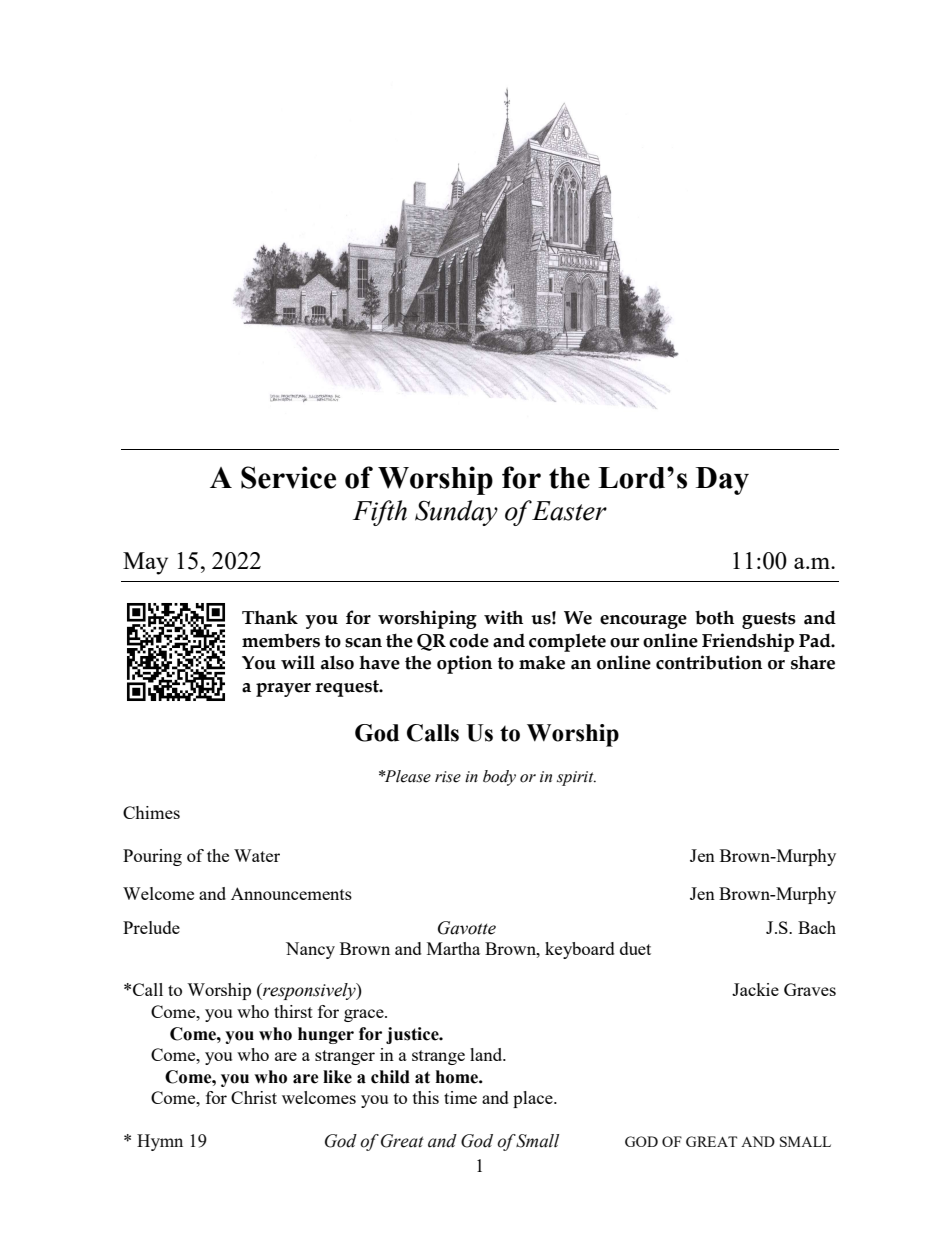  Describe the element at coordinates (254, 1097) in the document. I see `Christ` at that location.
